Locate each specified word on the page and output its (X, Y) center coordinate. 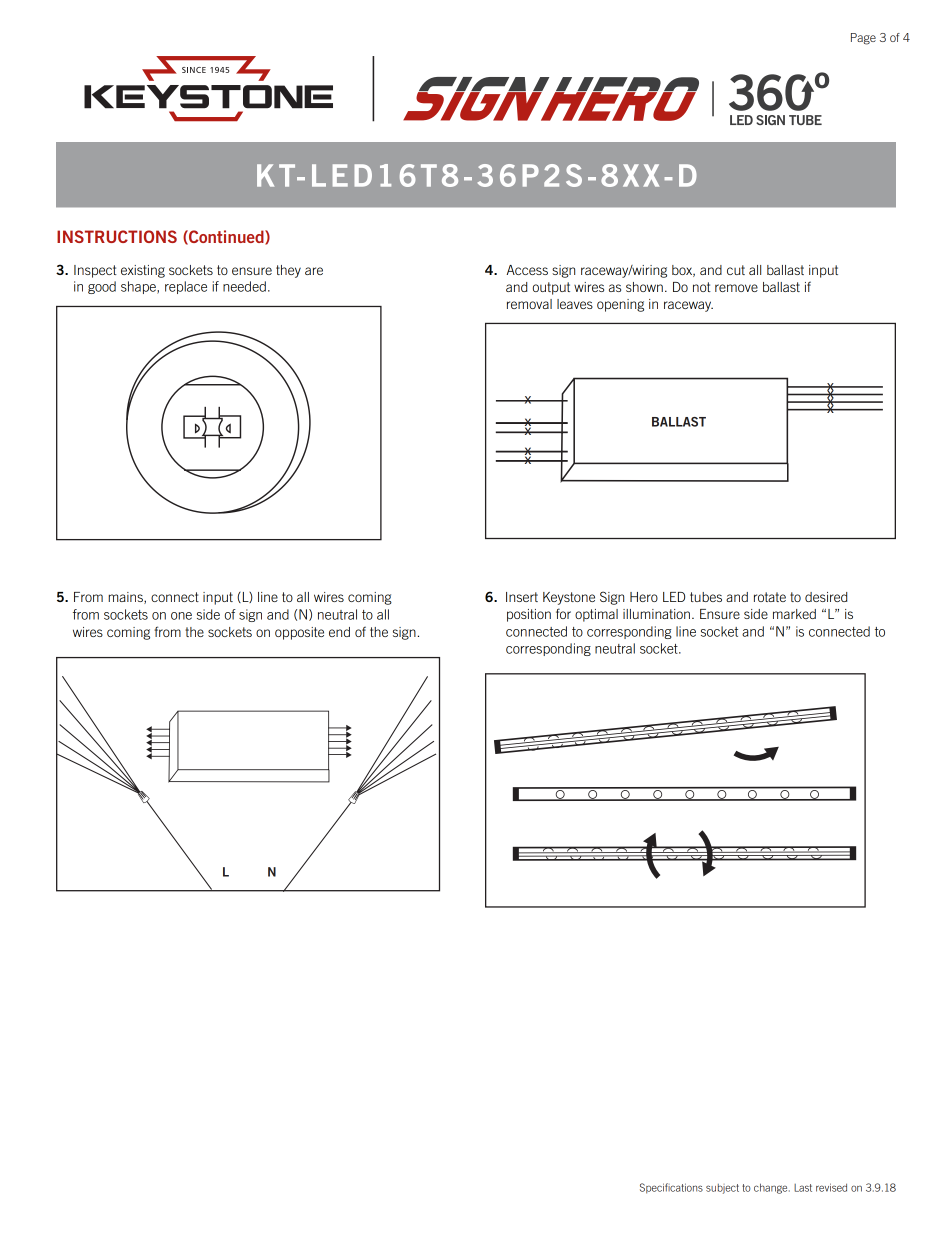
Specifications (671, 1188)
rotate (770, 597)
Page (863, 39)
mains (126, 598)
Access (527, 270)
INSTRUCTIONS (117, 236)
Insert (522, 597)
